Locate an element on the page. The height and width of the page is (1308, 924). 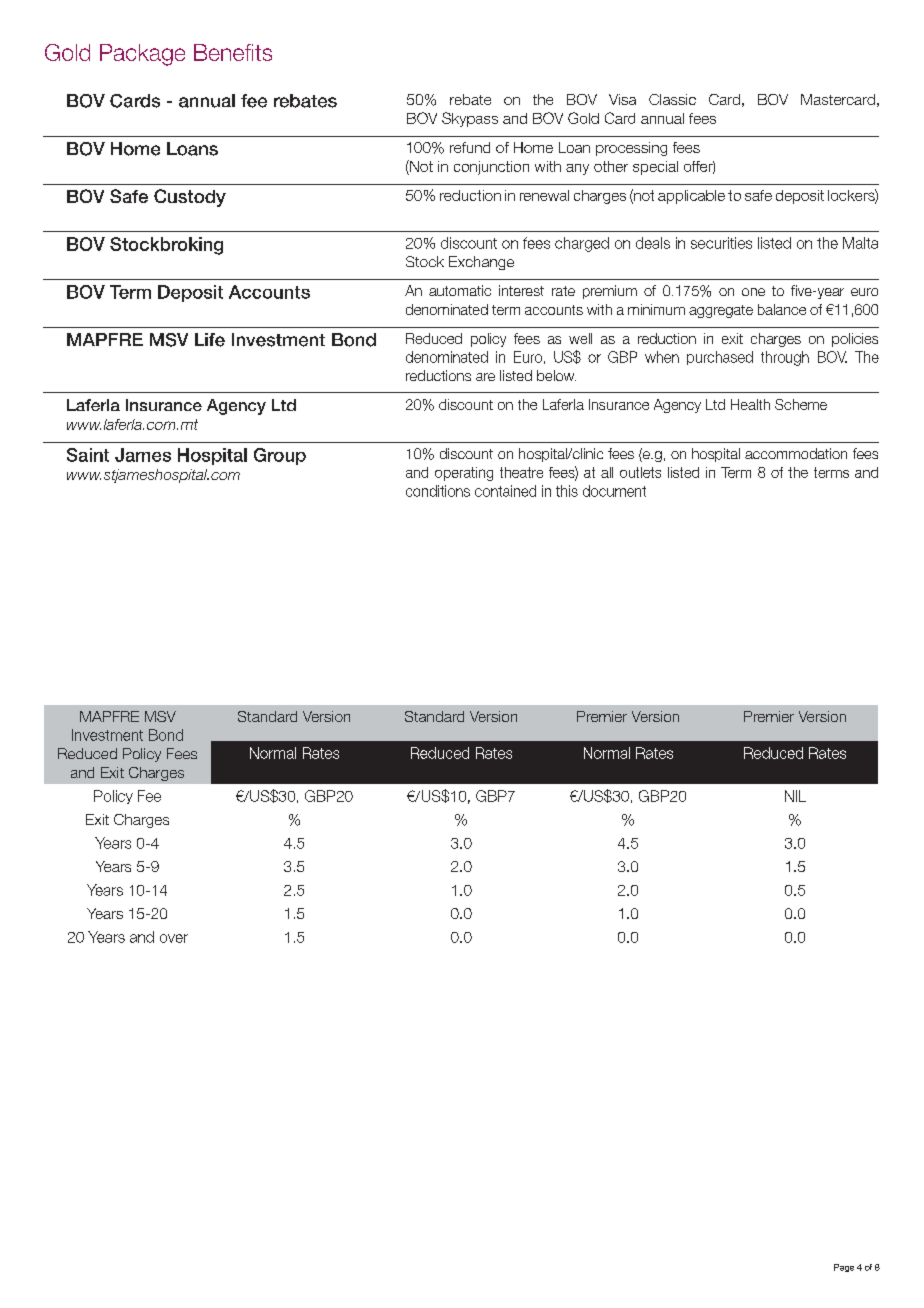
operating is located at coordinates (464, 474).
